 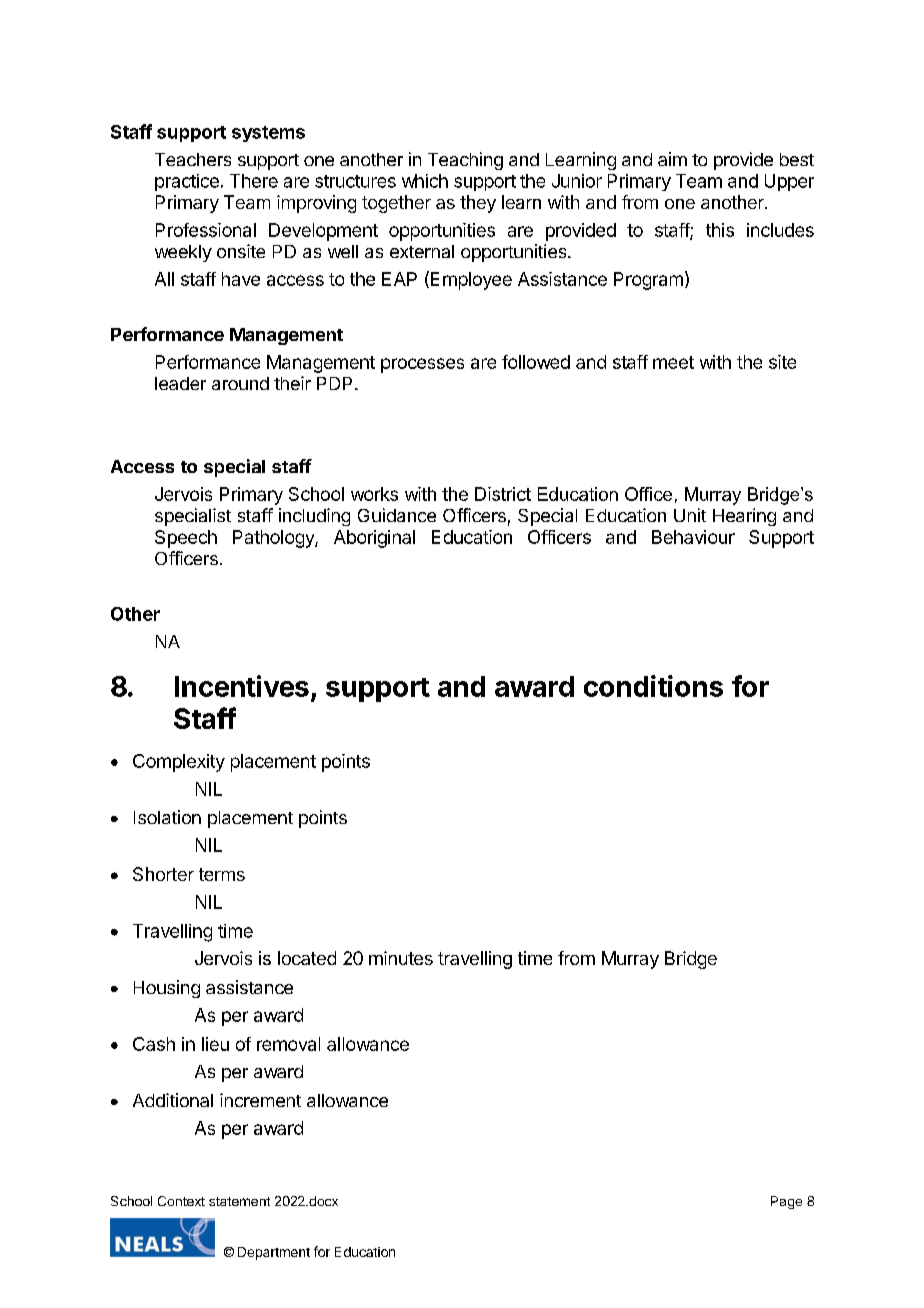 I want to click on meet, so click(x=673, y=362).
